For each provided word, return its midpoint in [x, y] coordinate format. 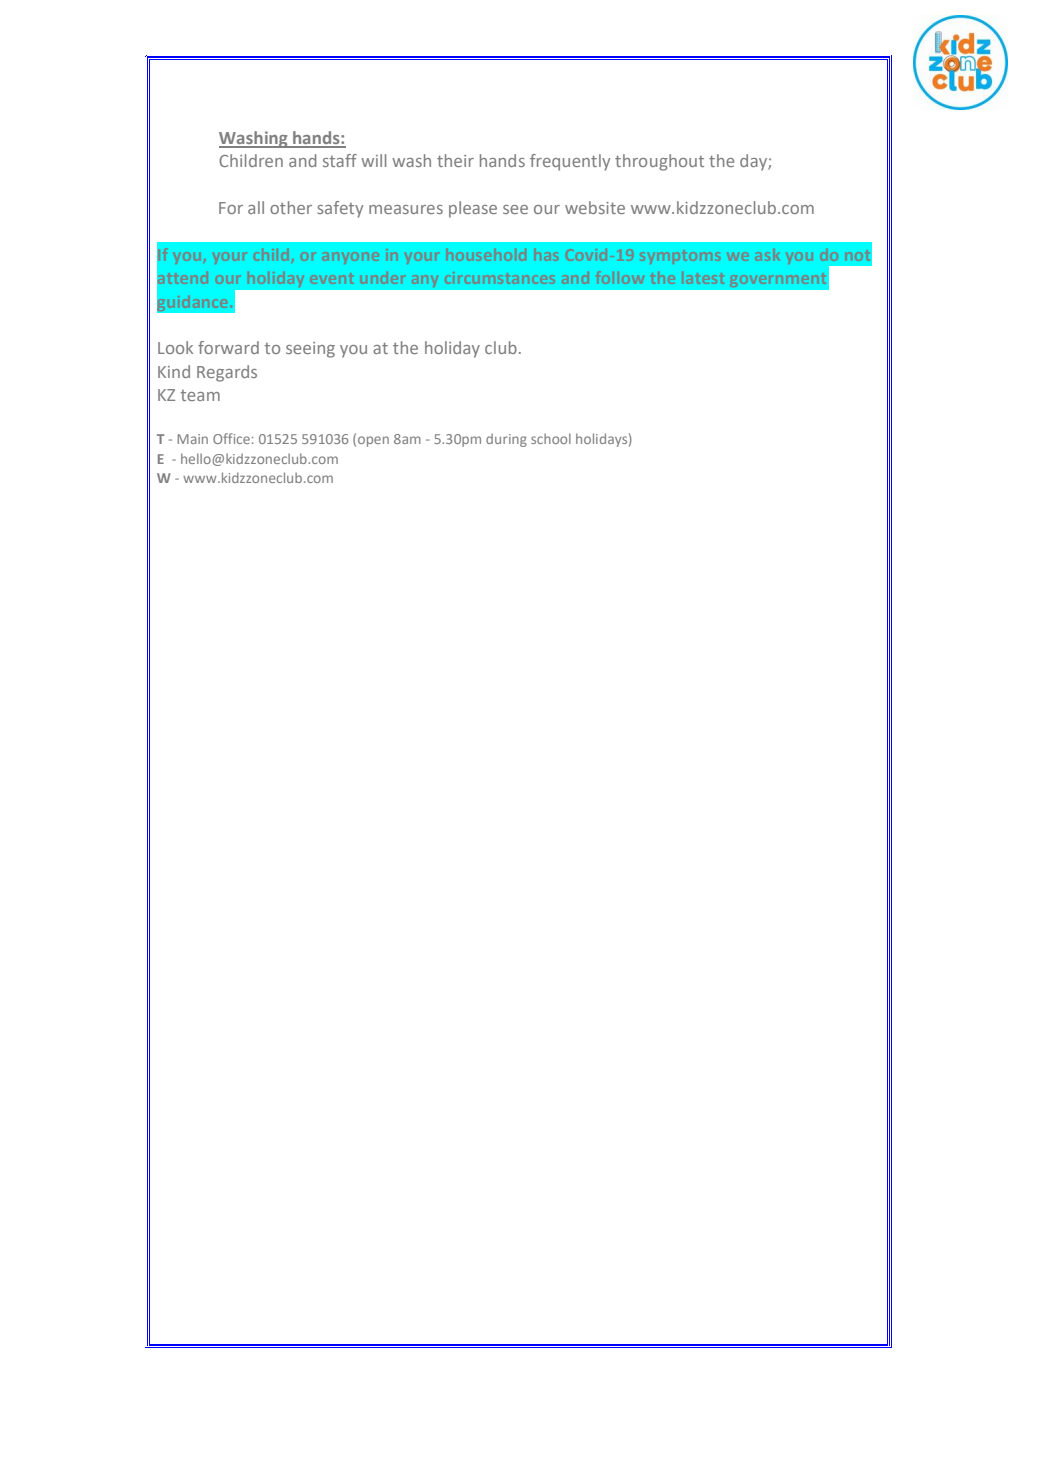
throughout [659, 162]
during [506, 440]
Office [231, 438]
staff [340, 160]
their [455, 160]
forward [228, 347]
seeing [310, 350]
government [778, 280]
